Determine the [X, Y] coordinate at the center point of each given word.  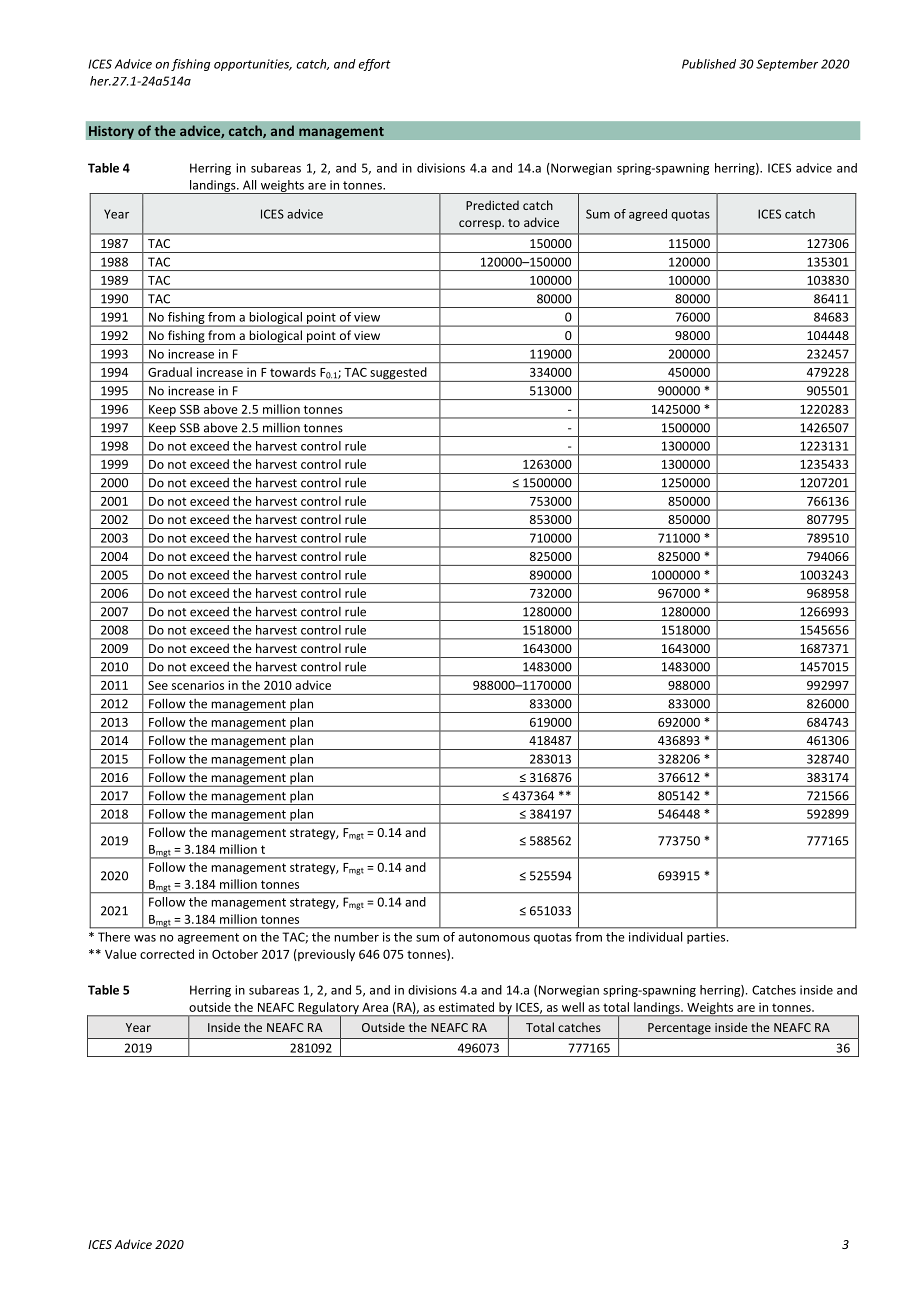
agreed [648, 215]
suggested [398, 374]
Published [709, 64]
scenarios [198, 685]
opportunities [253, 65]
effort [375, 65]
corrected [167, 954]
